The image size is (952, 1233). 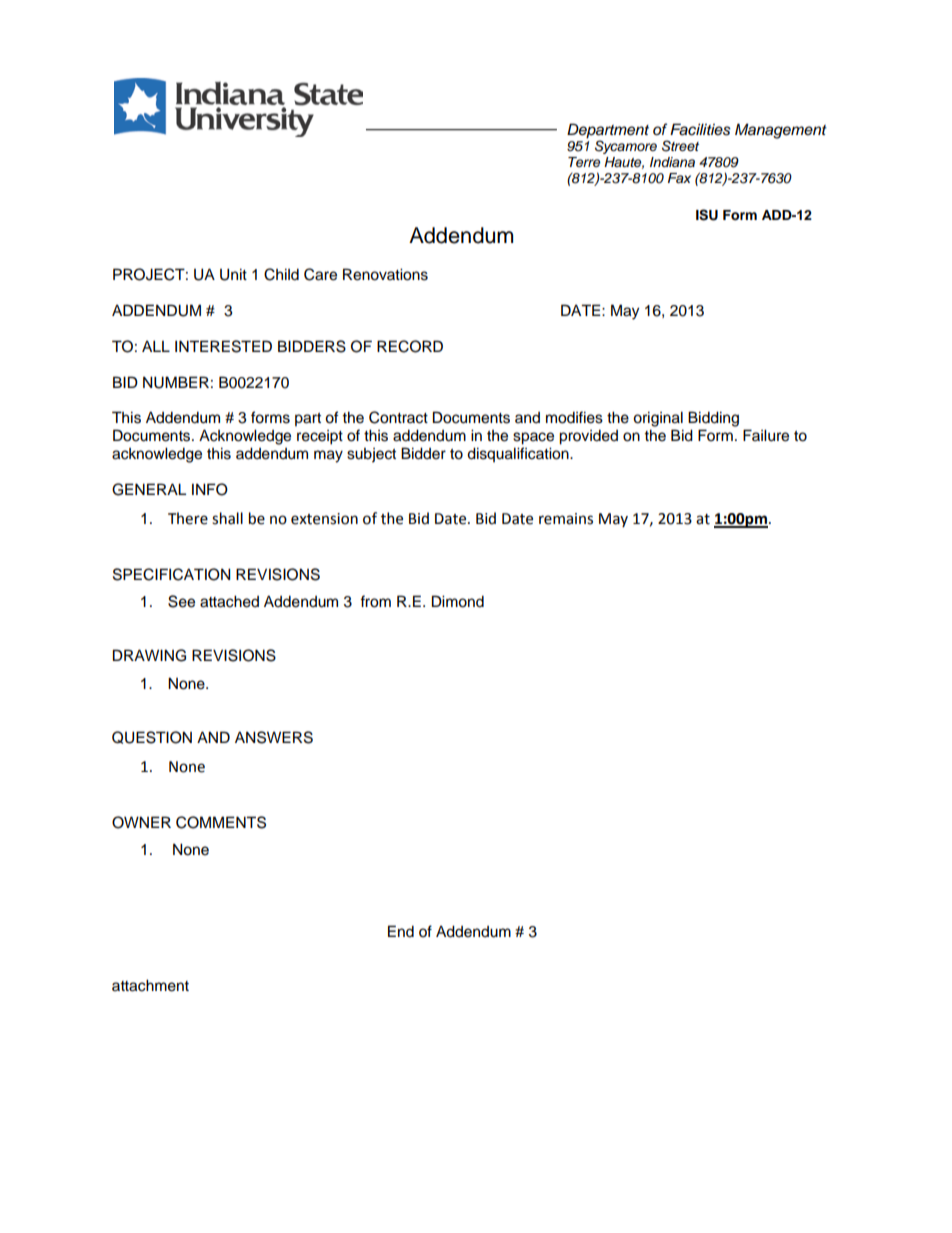 I want to click on attachment, so click(x=150, y=985).
